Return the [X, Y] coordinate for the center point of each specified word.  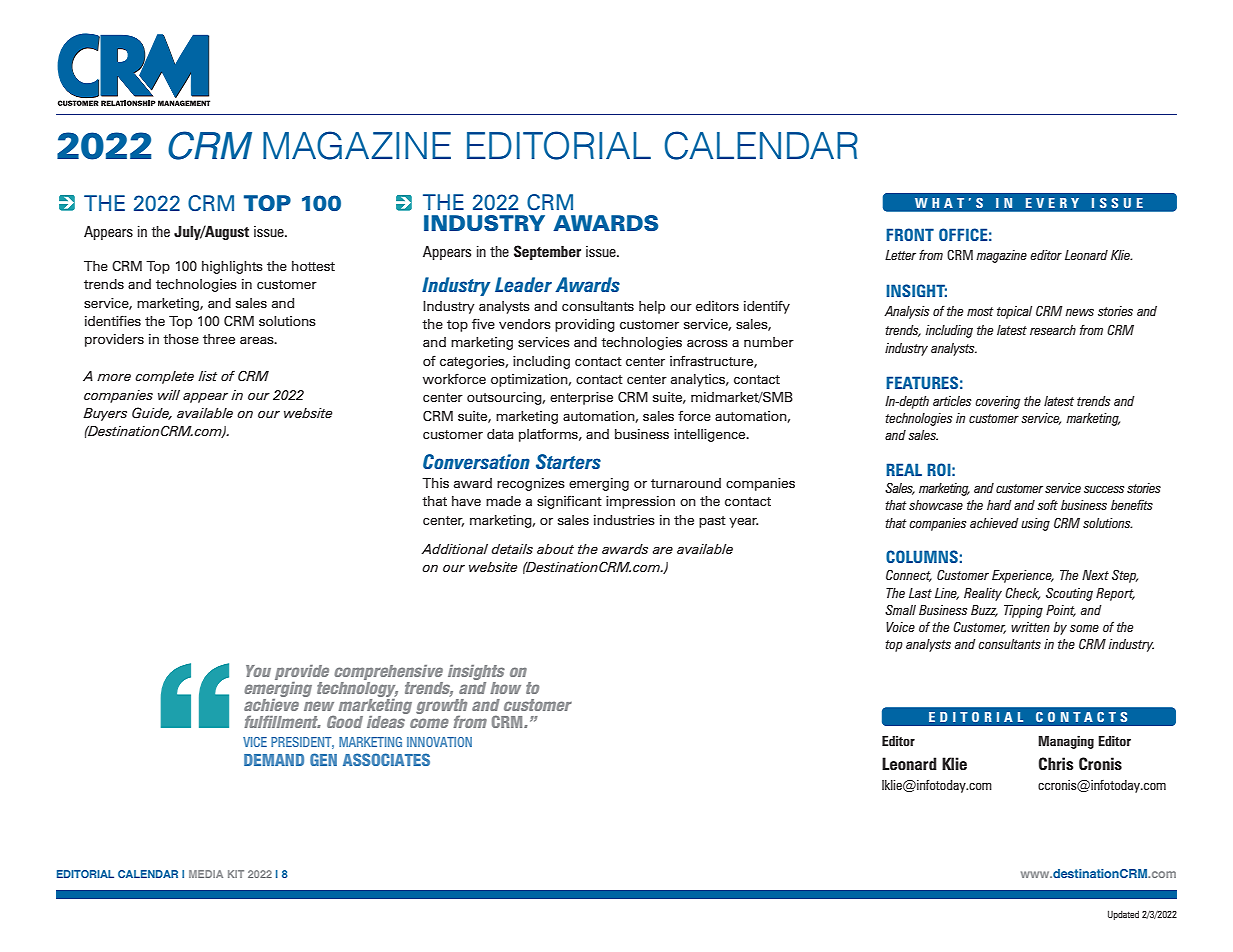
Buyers [105, 414]
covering [997, 402]
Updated [1123, 915]
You [258, 671]
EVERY [1052, 203]
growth [441, 708]
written [1030, 627]
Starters [568, 461]
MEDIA [206, 874]
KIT [236, 874]
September [547, 252]
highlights [232, 267]
